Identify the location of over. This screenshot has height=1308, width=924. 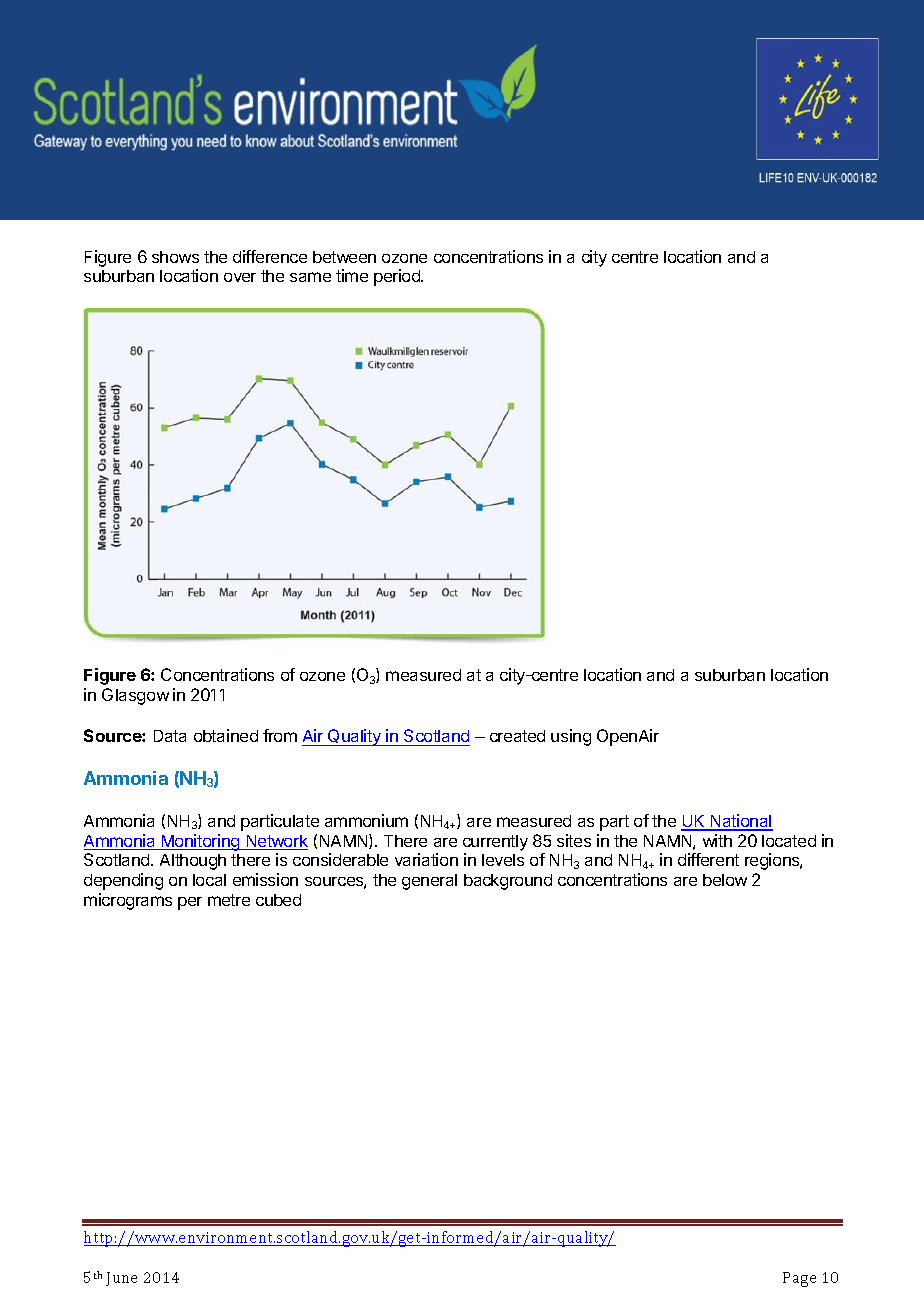
(240, 277).
